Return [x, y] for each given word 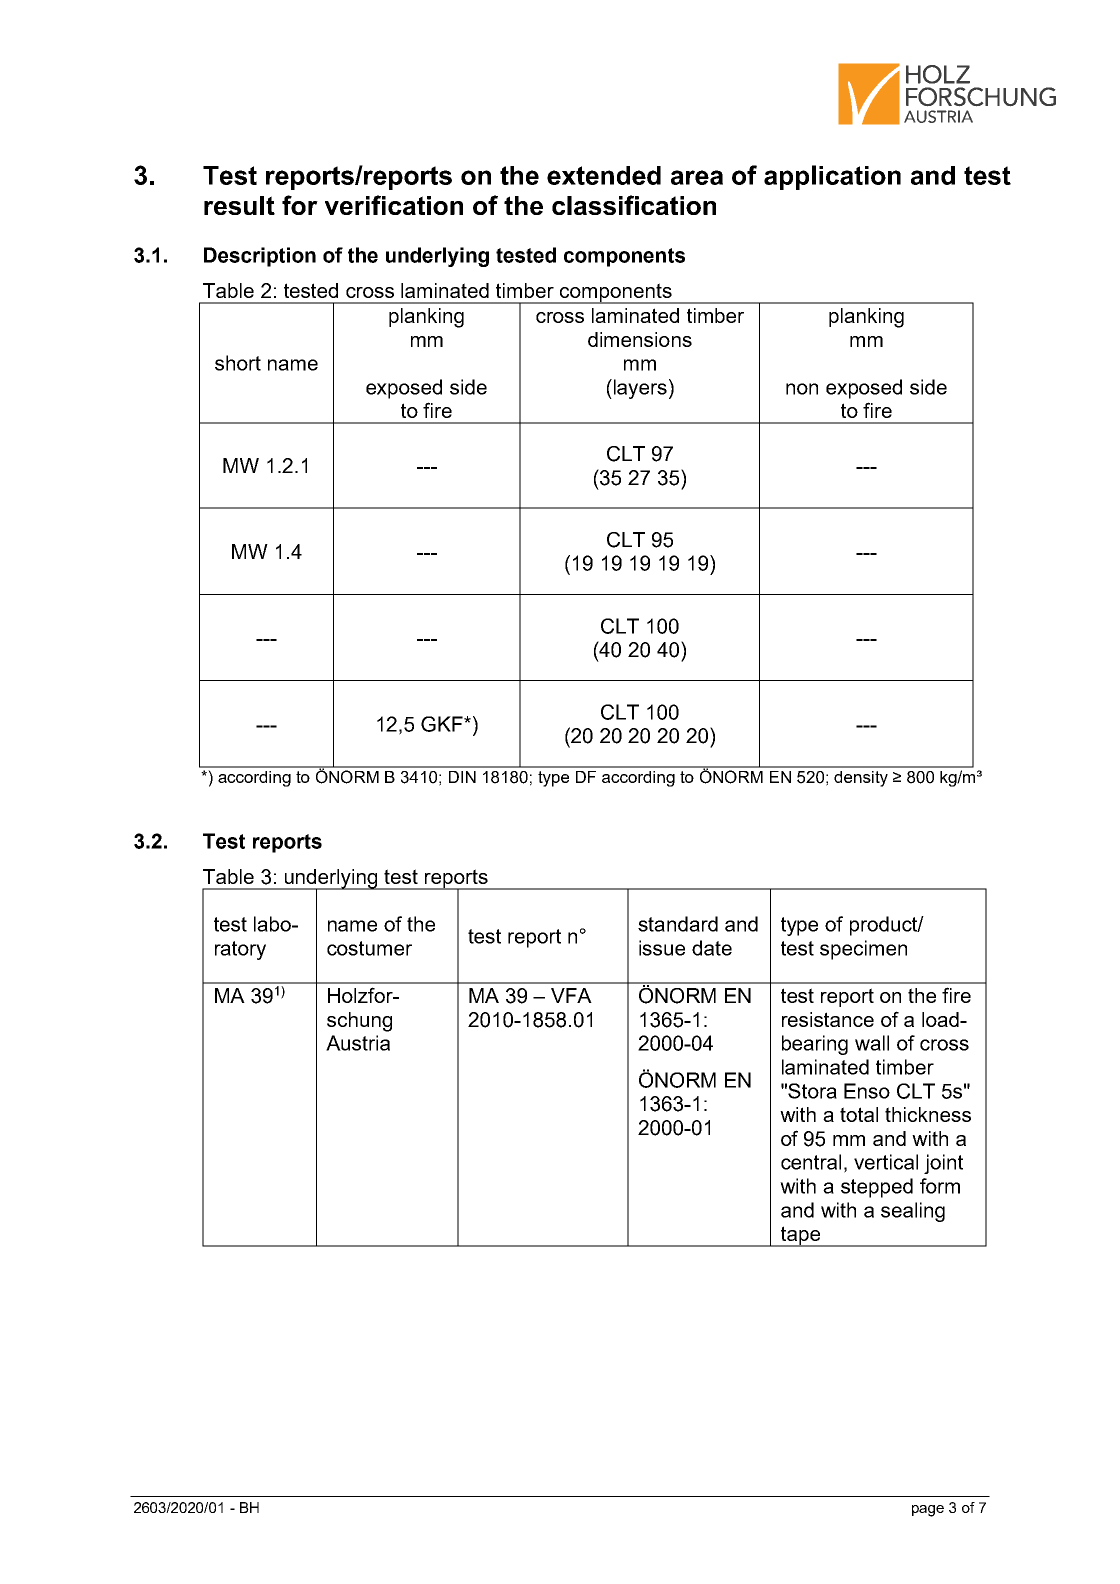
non [802, 389]
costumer [369, 948]
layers [639, 389]
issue [662, 948]
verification [394, 205]
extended [604, 175]
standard [678, 924]
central [811, 1162]
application [832, 177]
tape [800, 1236]
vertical [886, 1162]
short [238, 363]
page [928, 1511]
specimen [863, 950]
